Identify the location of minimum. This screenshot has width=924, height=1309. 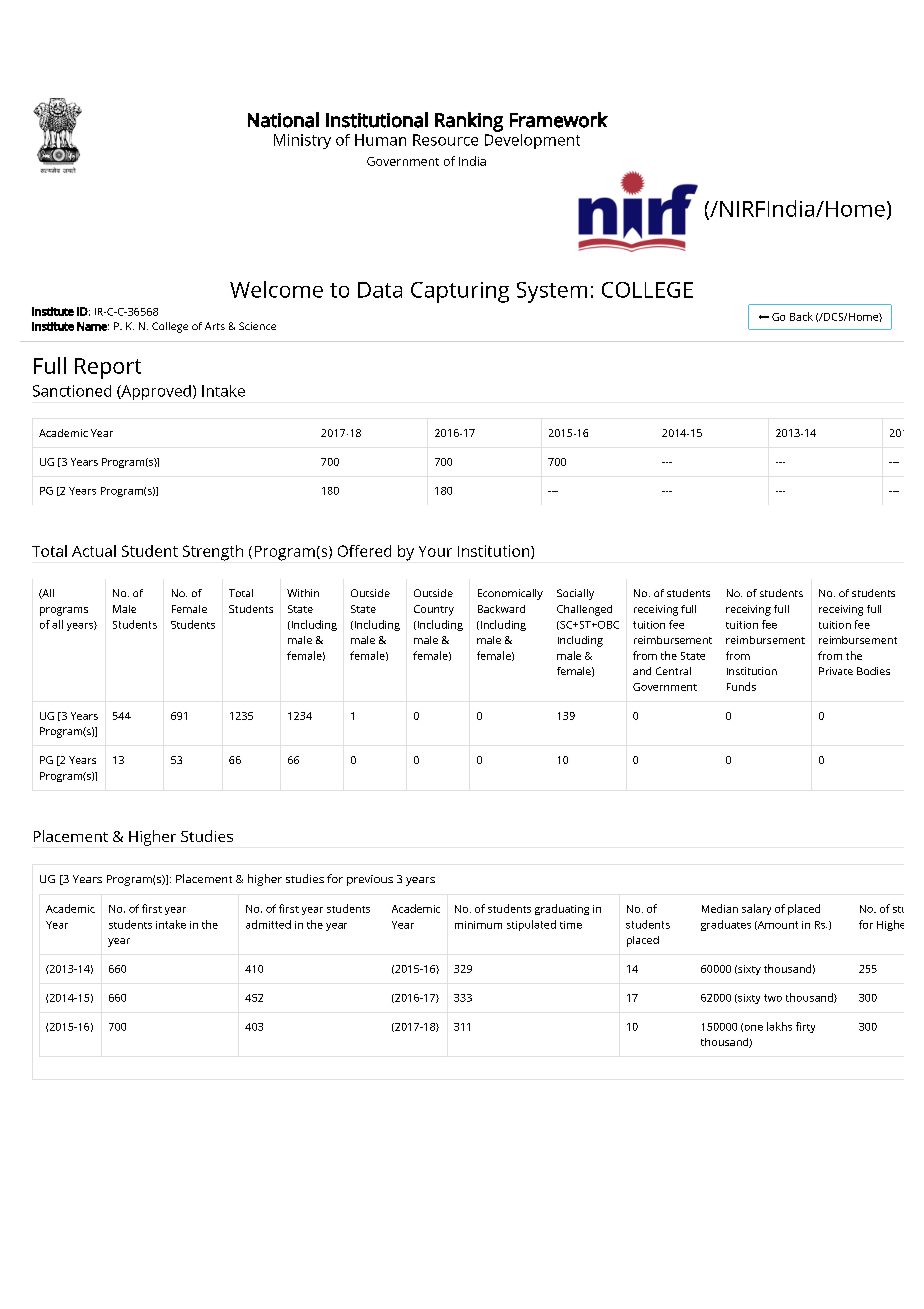
(478, 925).
